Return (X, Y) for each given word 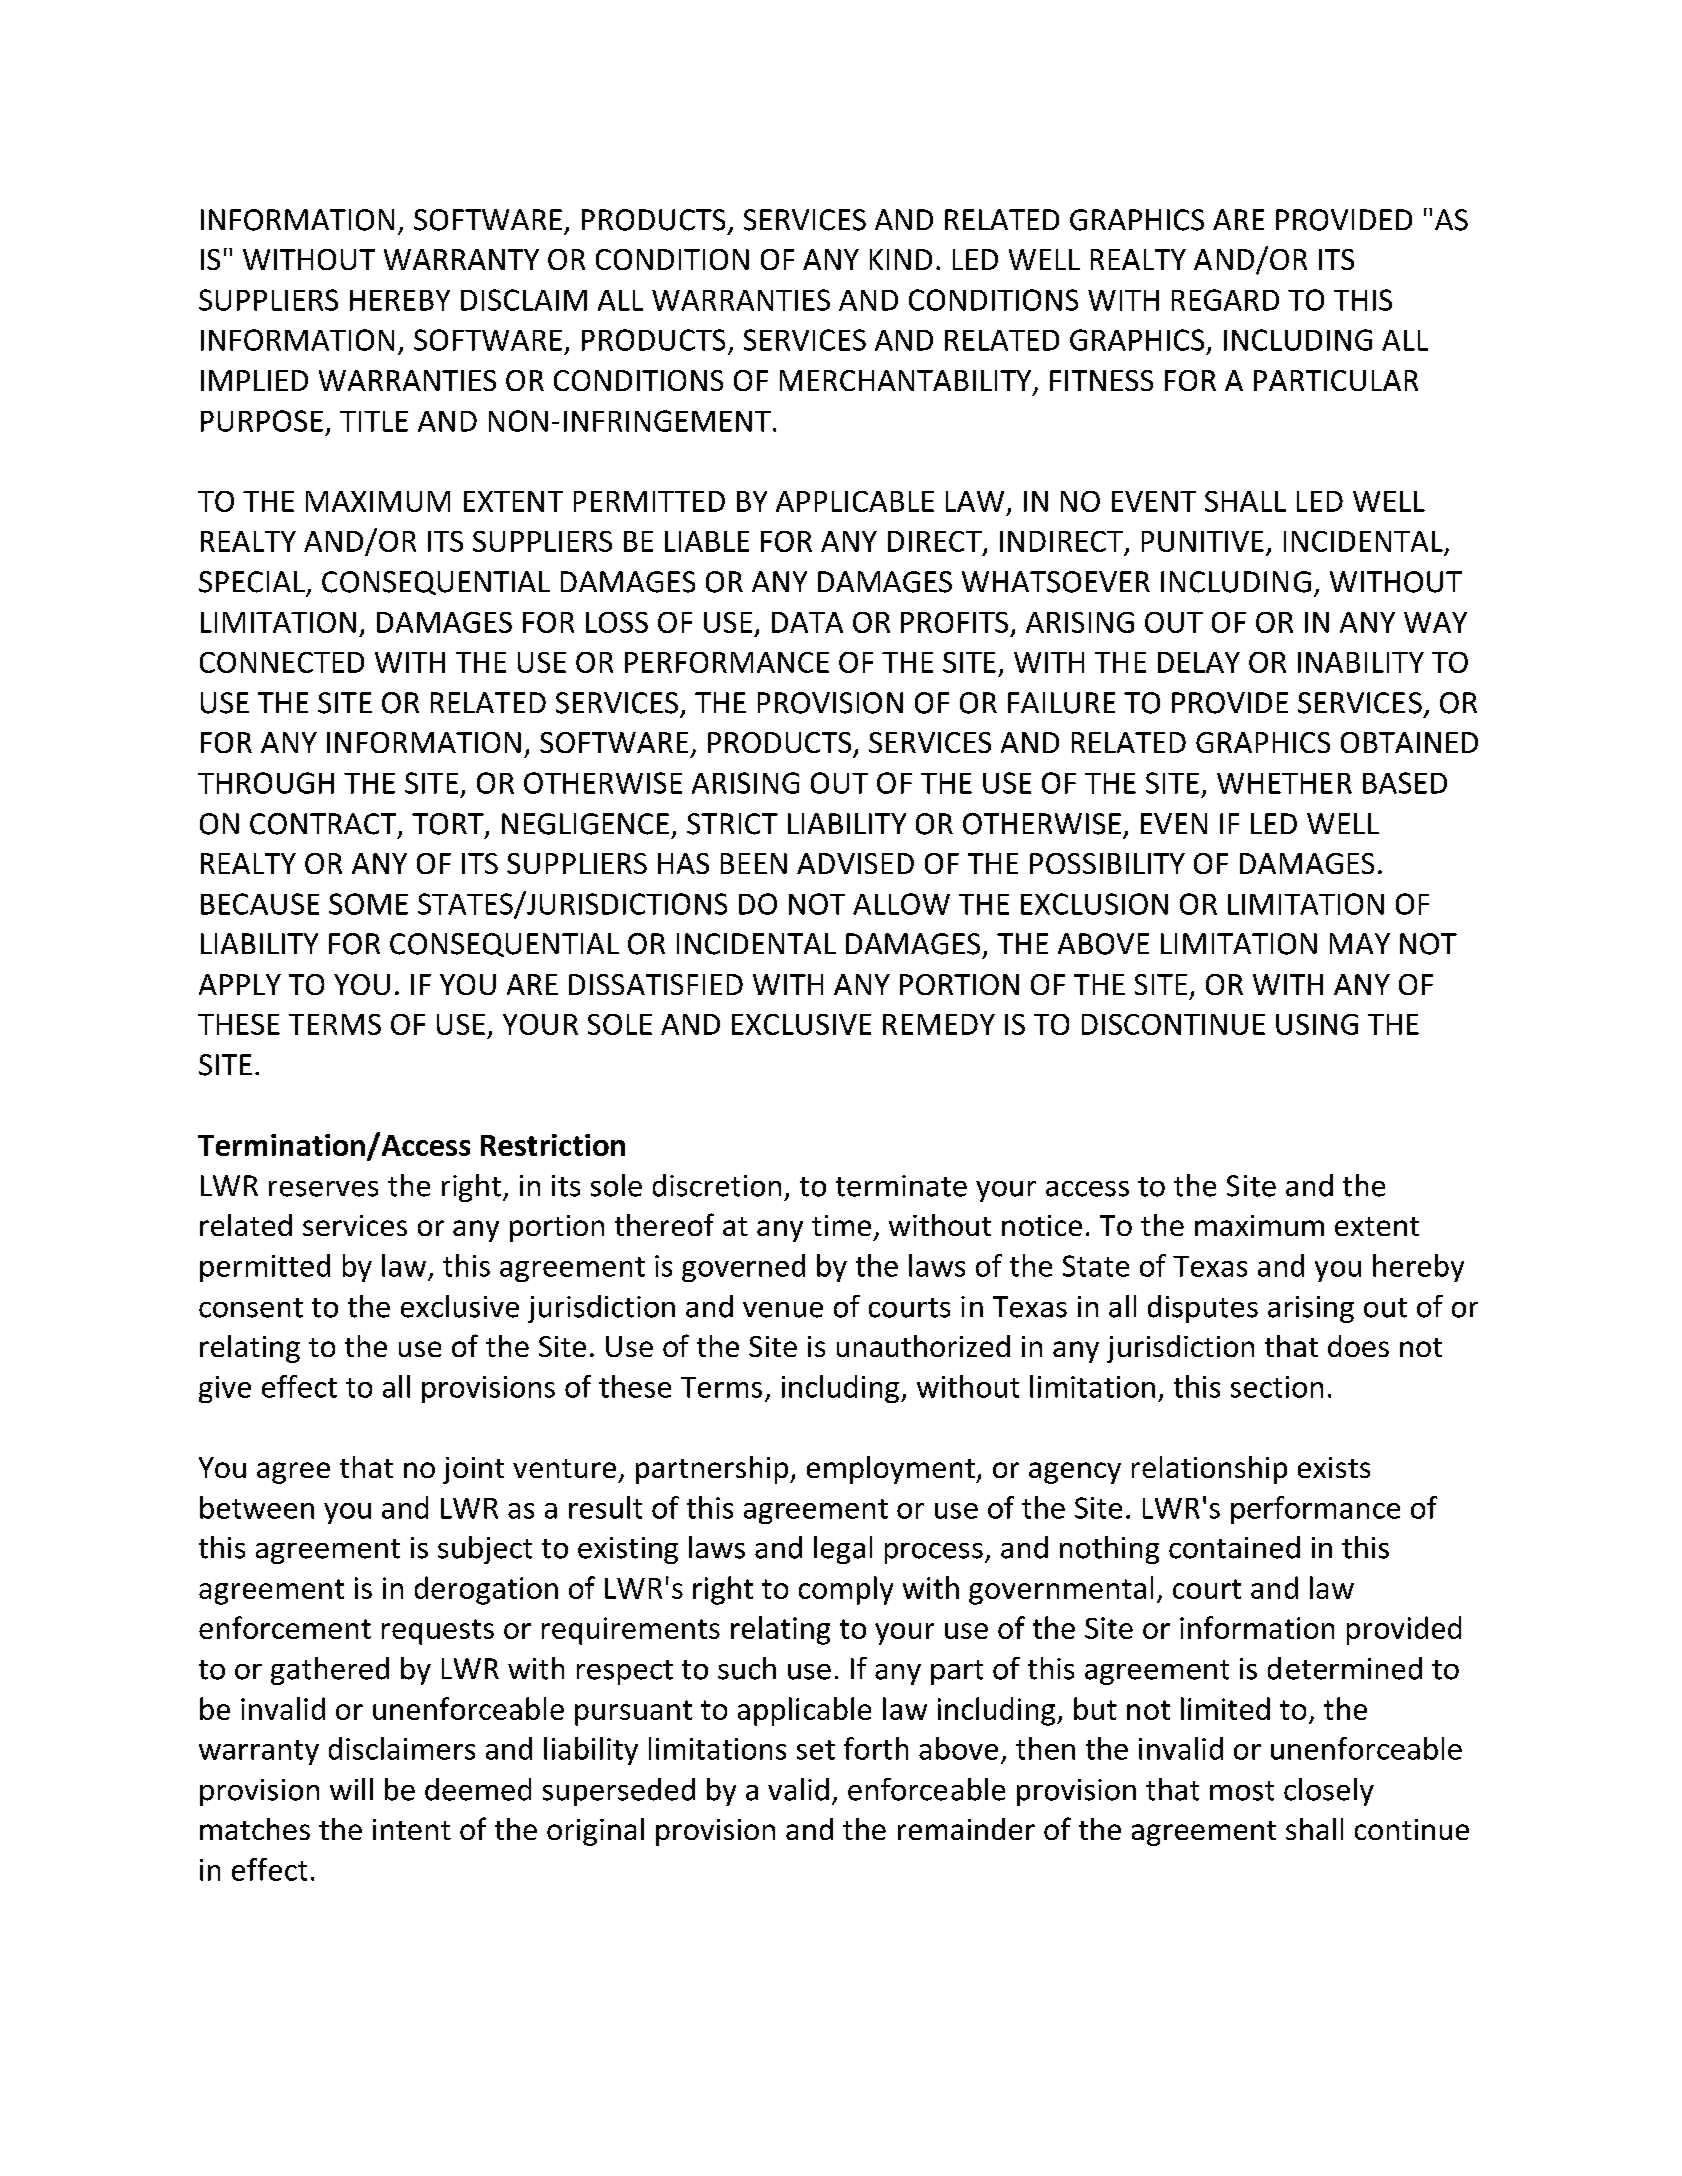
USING (1317, 1024)
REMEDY (939, 1024)
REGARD (1225, 300)
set (816, 1750)
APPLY (240, 984)
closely (1329, 1792)
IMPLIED (254, 380)
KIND (901, 259)
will (351, 1789)
